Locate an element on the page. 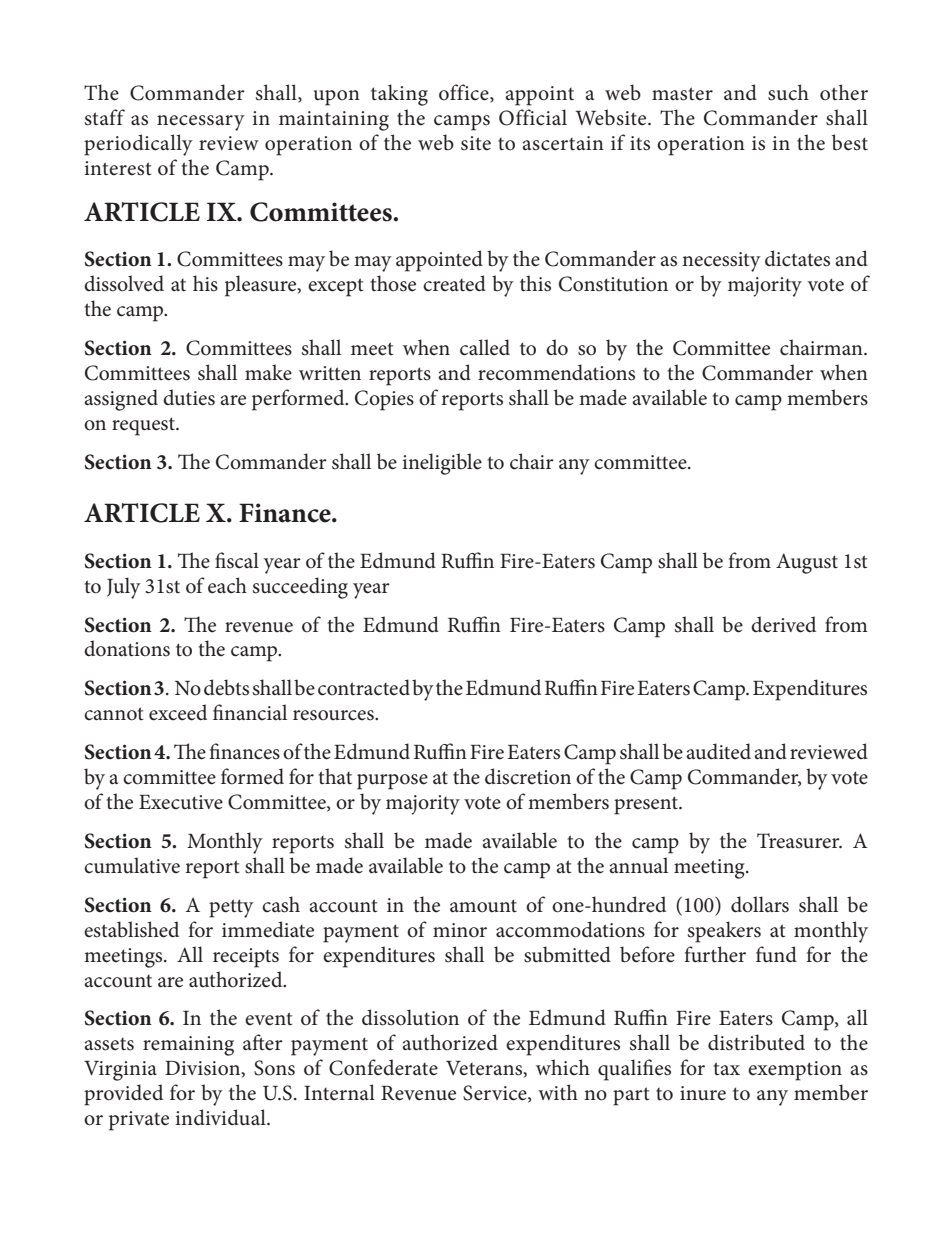 This image has width=952, height=1233. Official is located at coordinates (533, 117).
